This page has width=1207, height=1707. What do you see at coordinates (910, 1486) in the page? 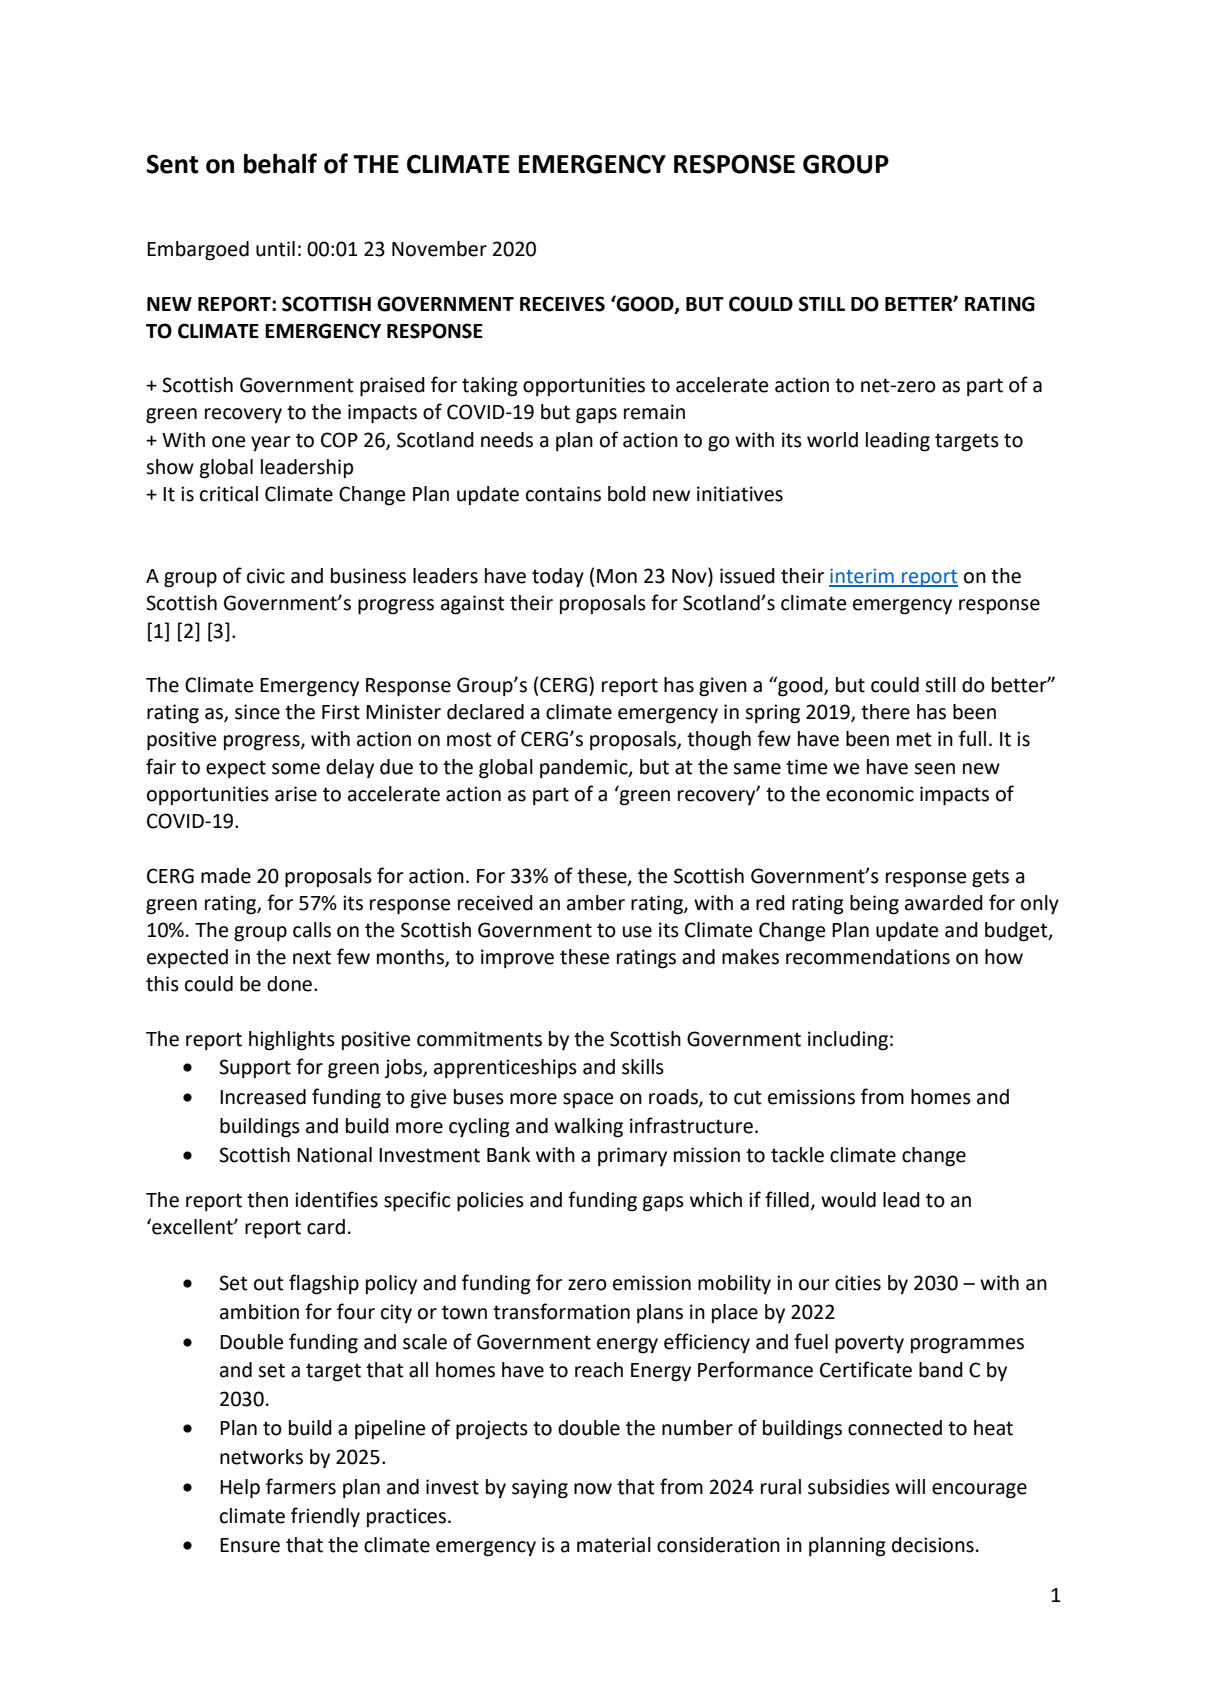
I see `will` at bounding box center [910, 1486].
